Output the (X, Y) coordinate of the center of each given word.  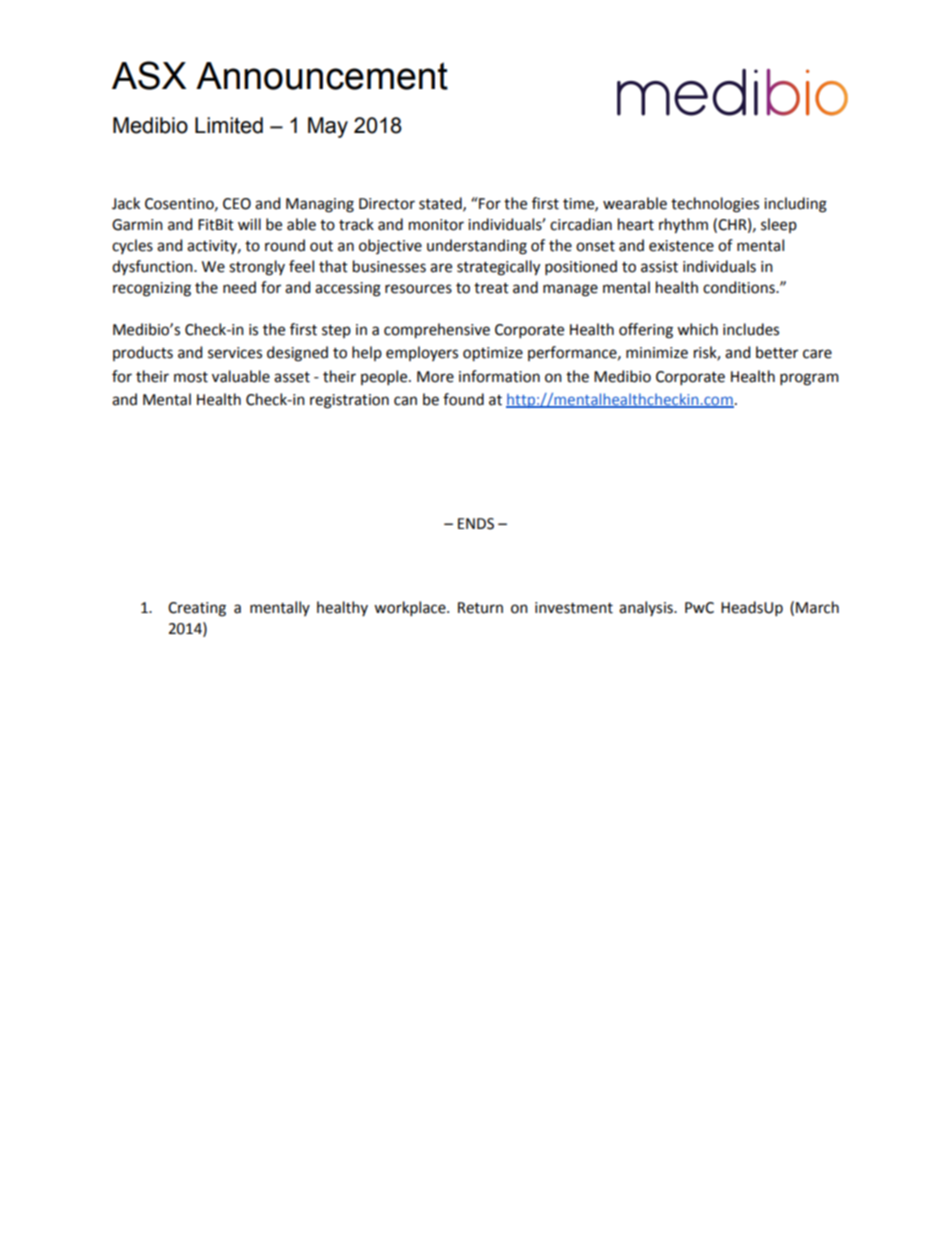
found (463, 399)
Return (480, 608)
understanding (477, 247)
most (191, 377)
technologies (715, 205)
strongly (257, 268)
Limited (229, 125)
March (817, 607)
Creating (197, 609)
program (809, 379)
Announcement (322, 76)
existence (681, 246)
